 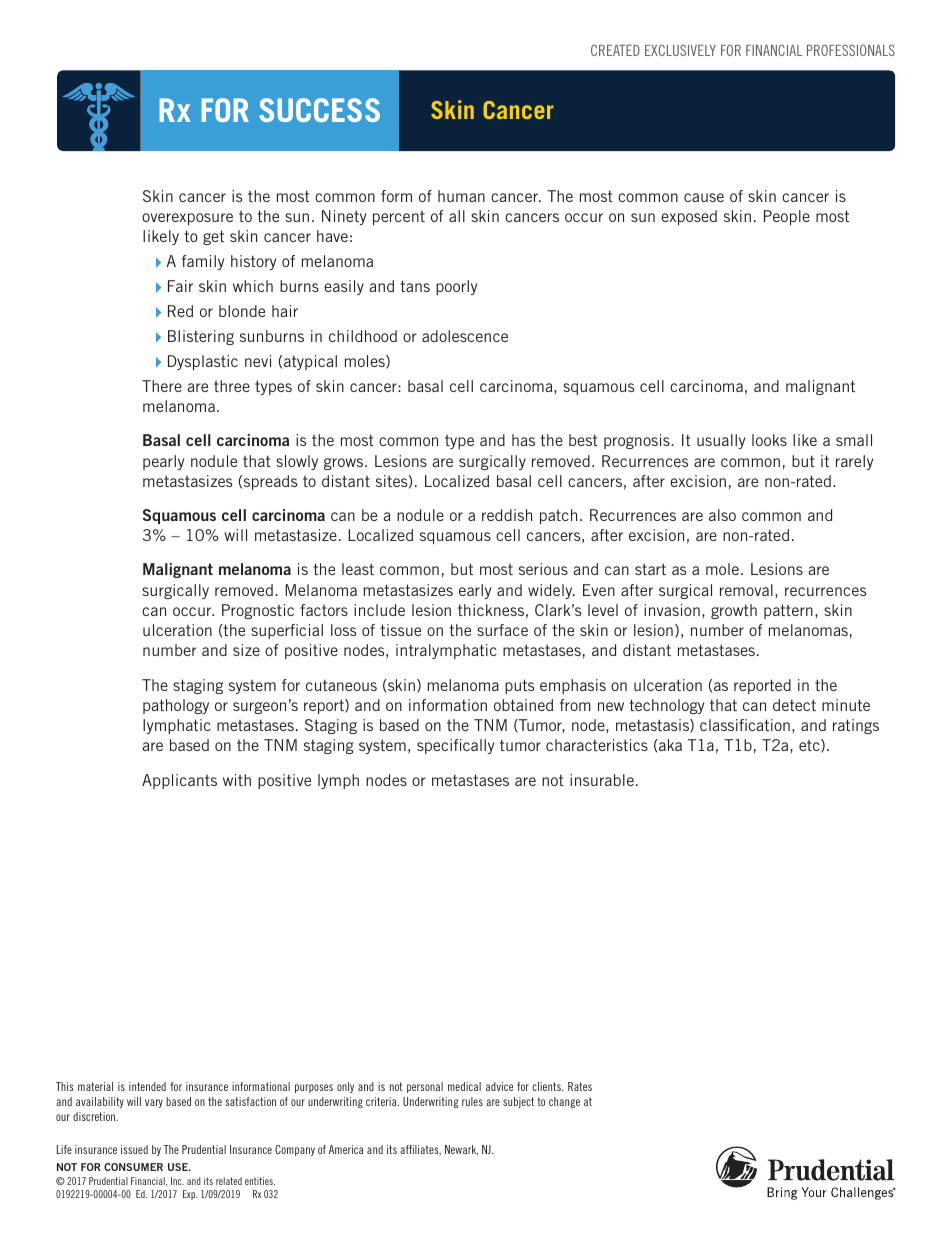 What do you see at coordinates (134, 1149) in the image?
I see `issued` at bounding box center [134, 1149].
